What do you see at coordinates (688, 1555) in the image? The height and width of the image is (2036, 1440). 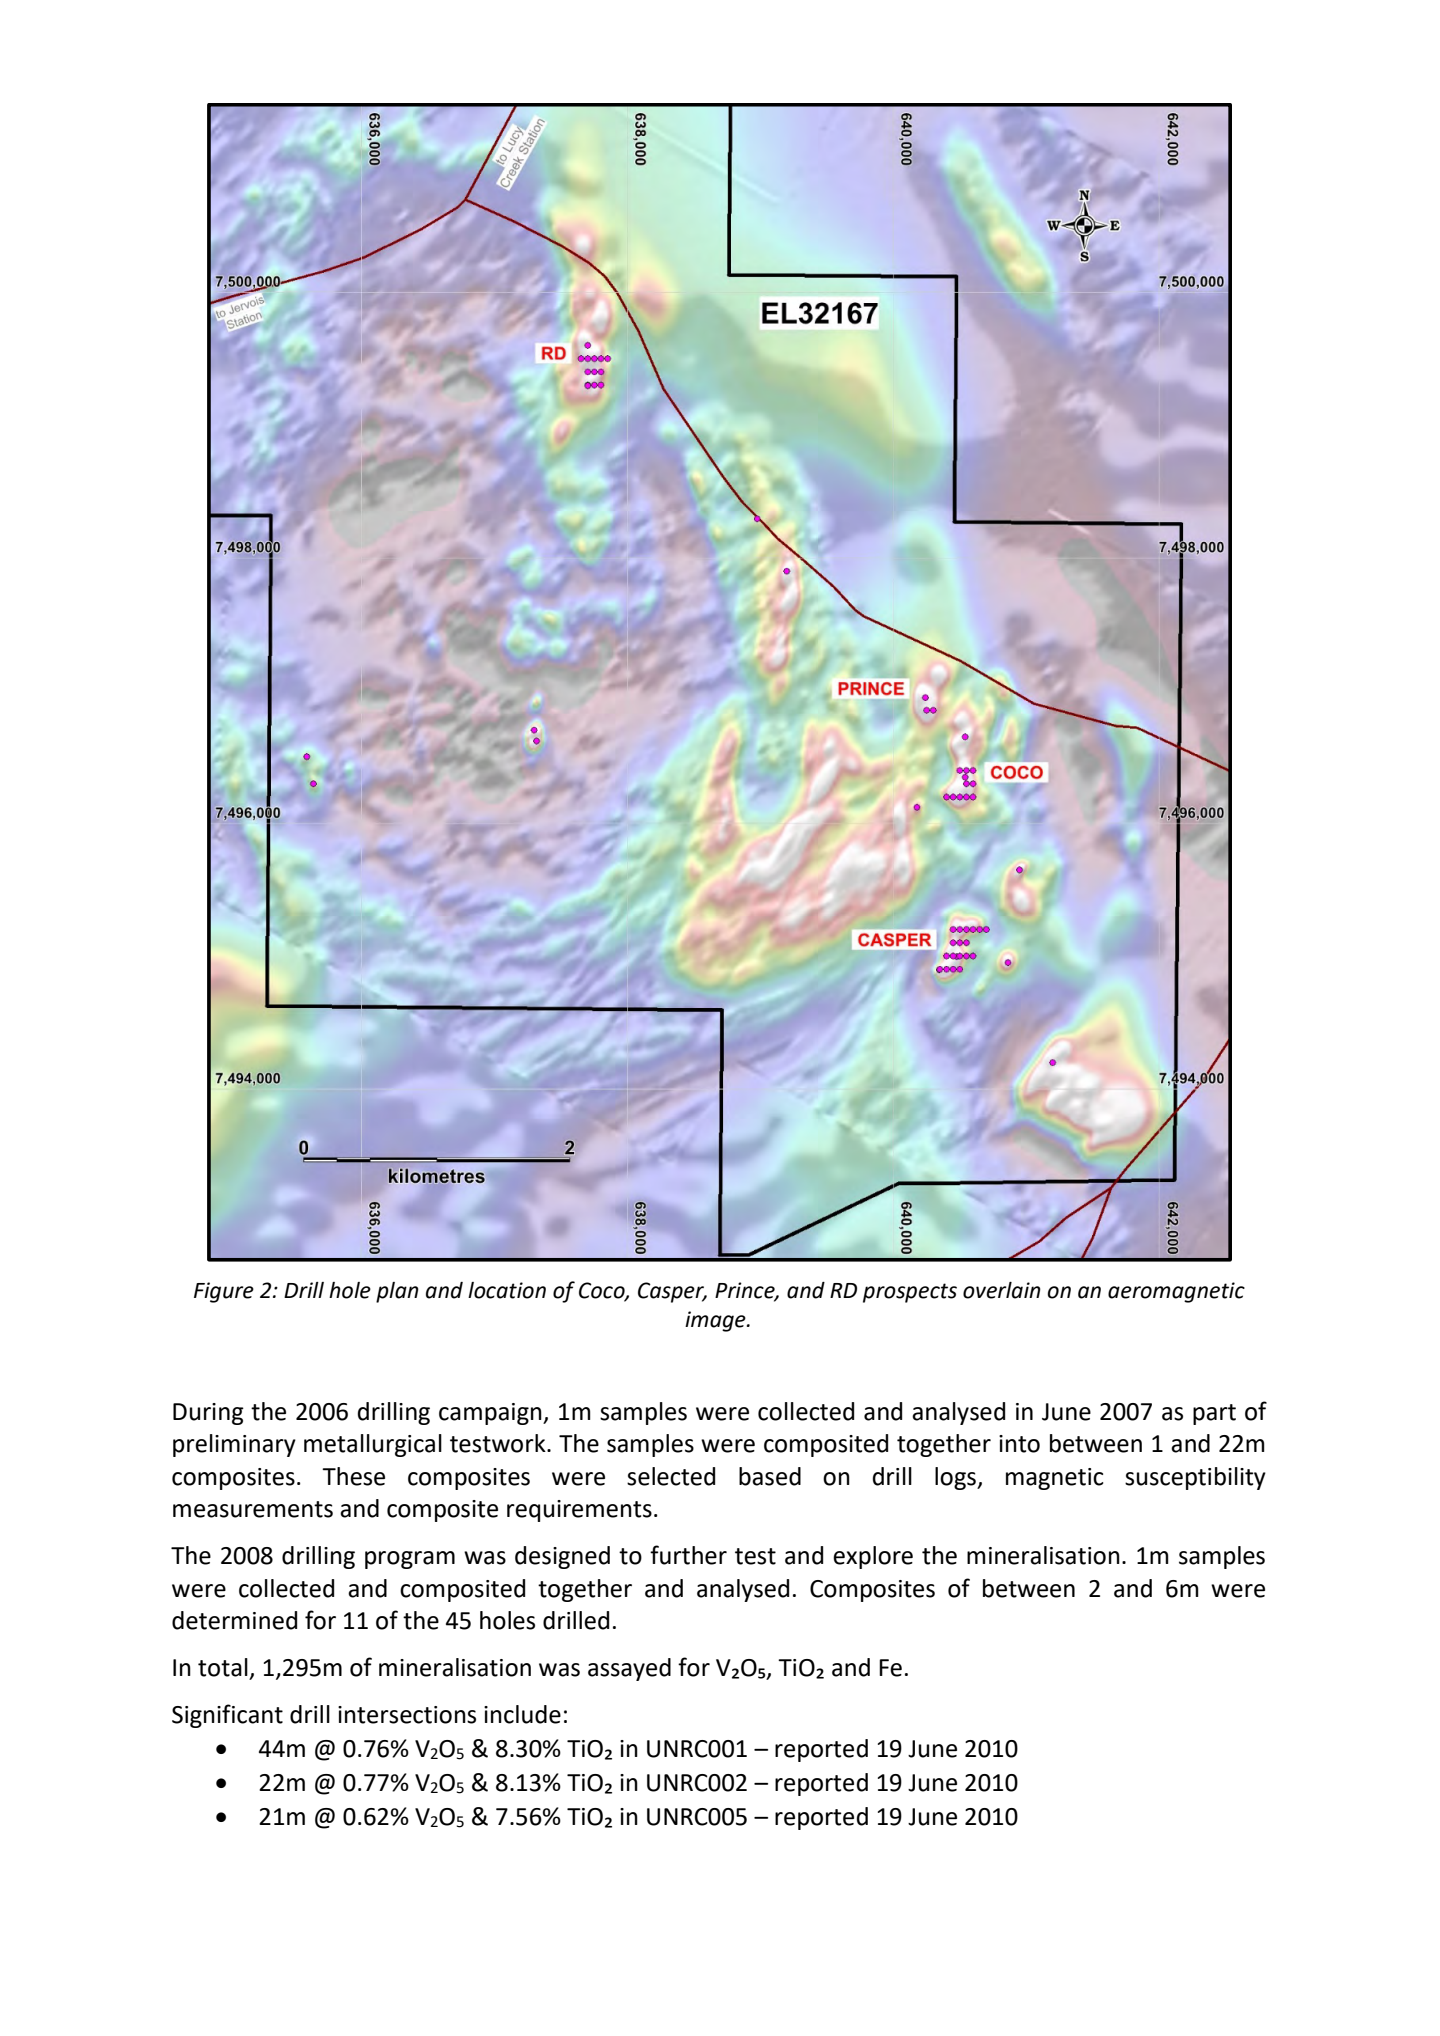 I see `further` at bounding box center [688, 1555].
